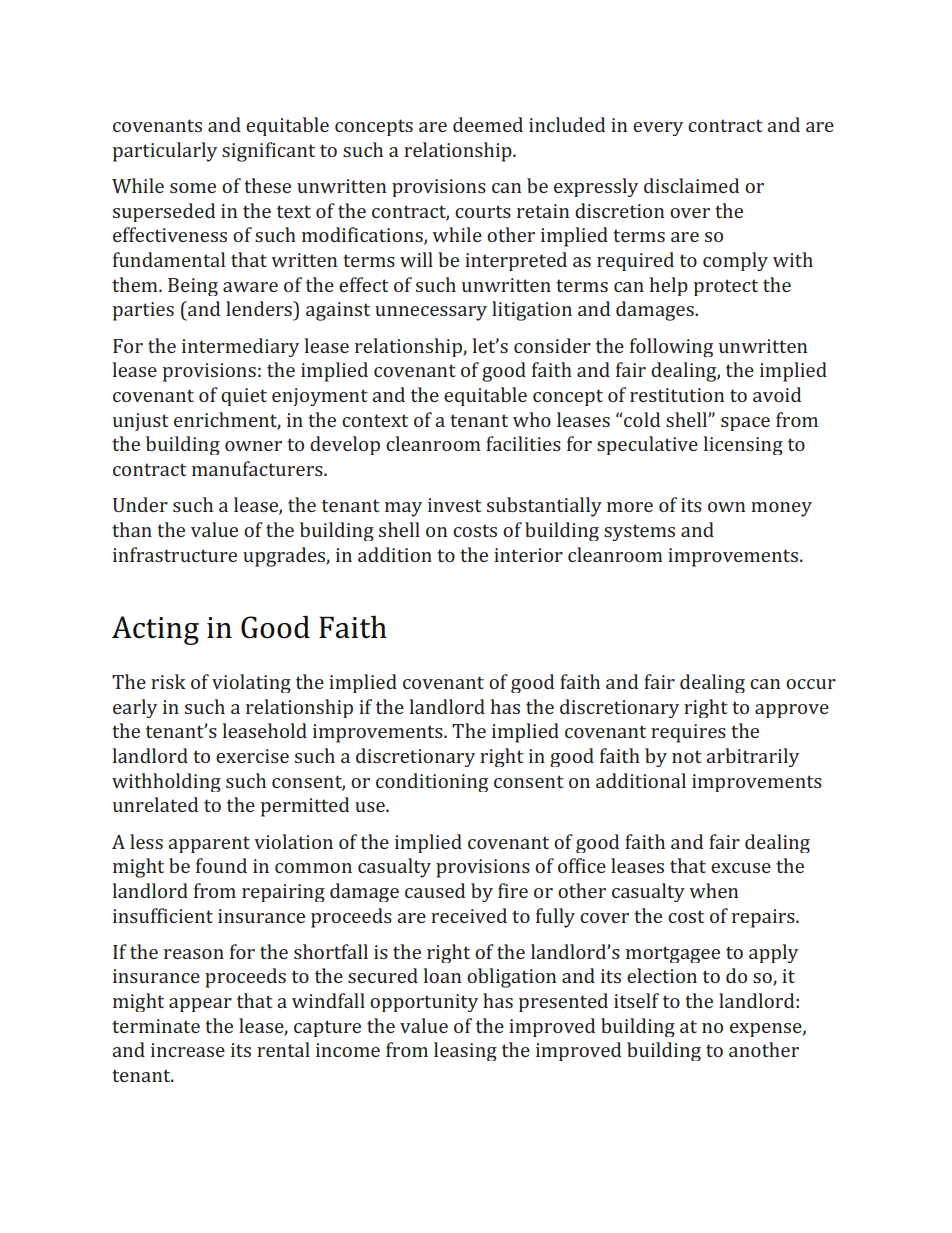 Image resolution: width=952 pixels, height=1233 pixels. I want to click on appear, so click(200, 1005).
